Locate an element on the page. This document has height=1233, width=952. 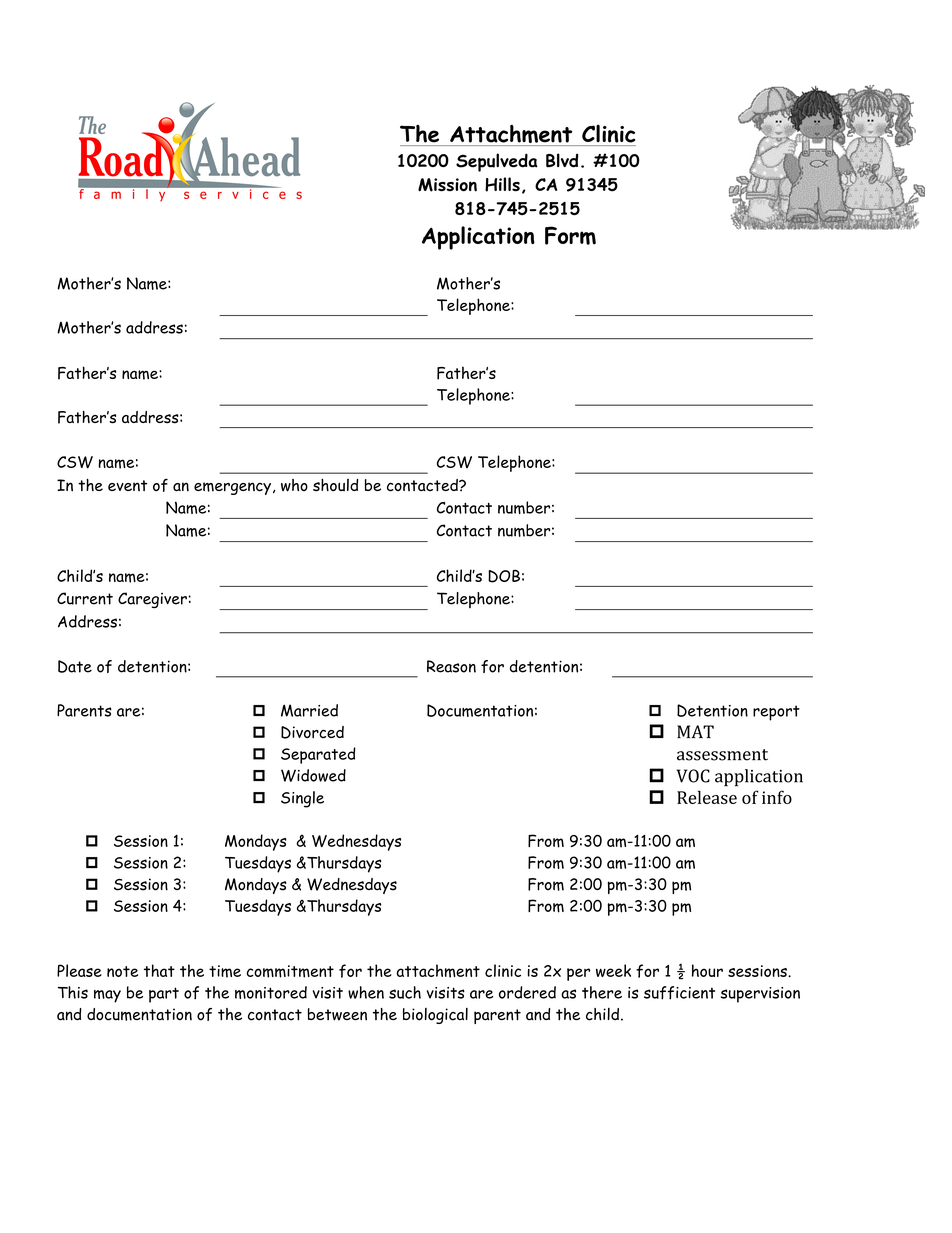
report is located at coordinates (776, 713).
